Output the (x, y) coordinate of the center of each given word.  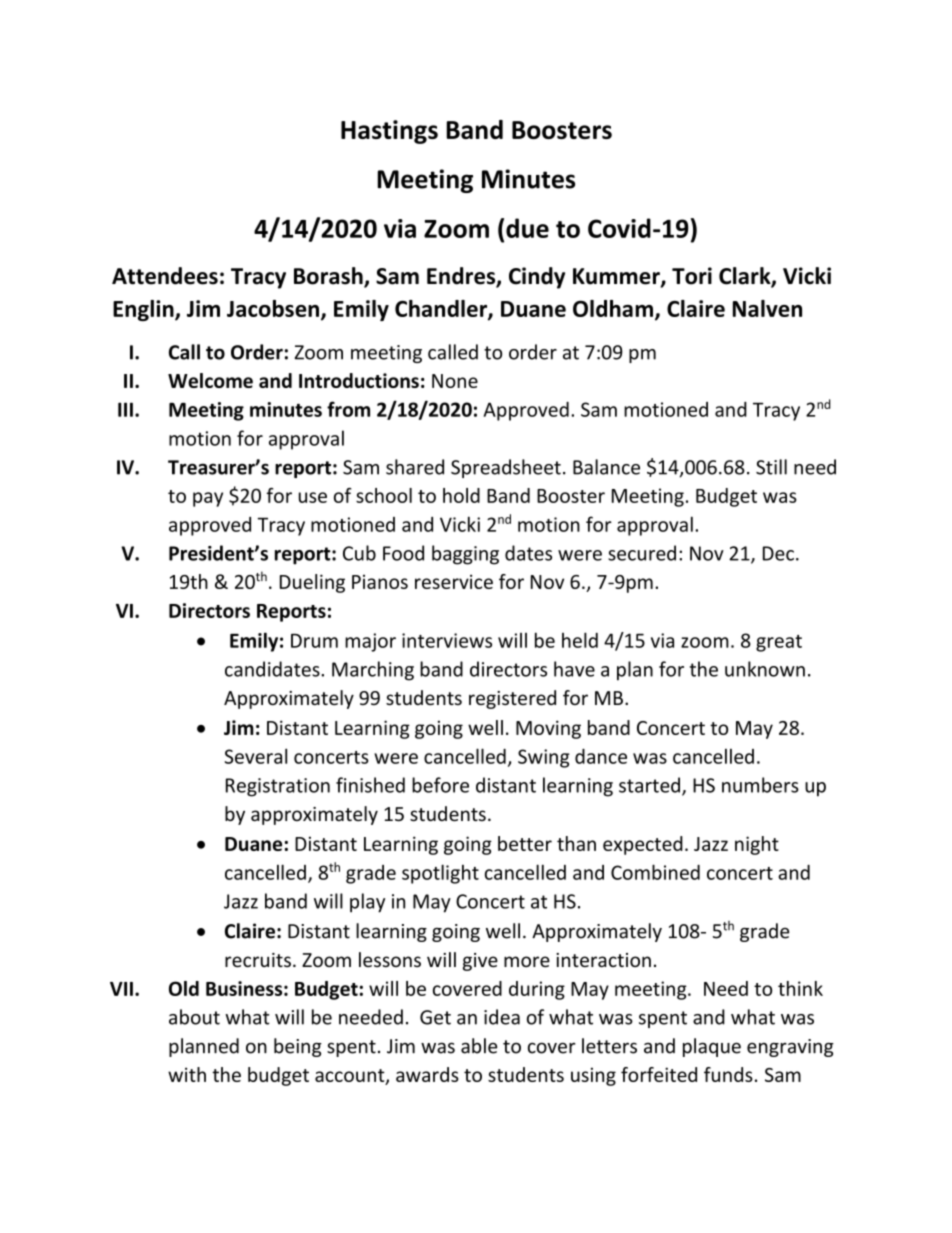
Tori (692, 276)
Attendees (165, 276)
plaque (712, 1047)
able (479, 1046)
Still (771, 467)
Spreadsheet (506, 468)
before (440, 785)
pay (208, 499)
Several (256, 756)
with (187, 1074)
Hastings (389, 132)
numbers (760, 785)
